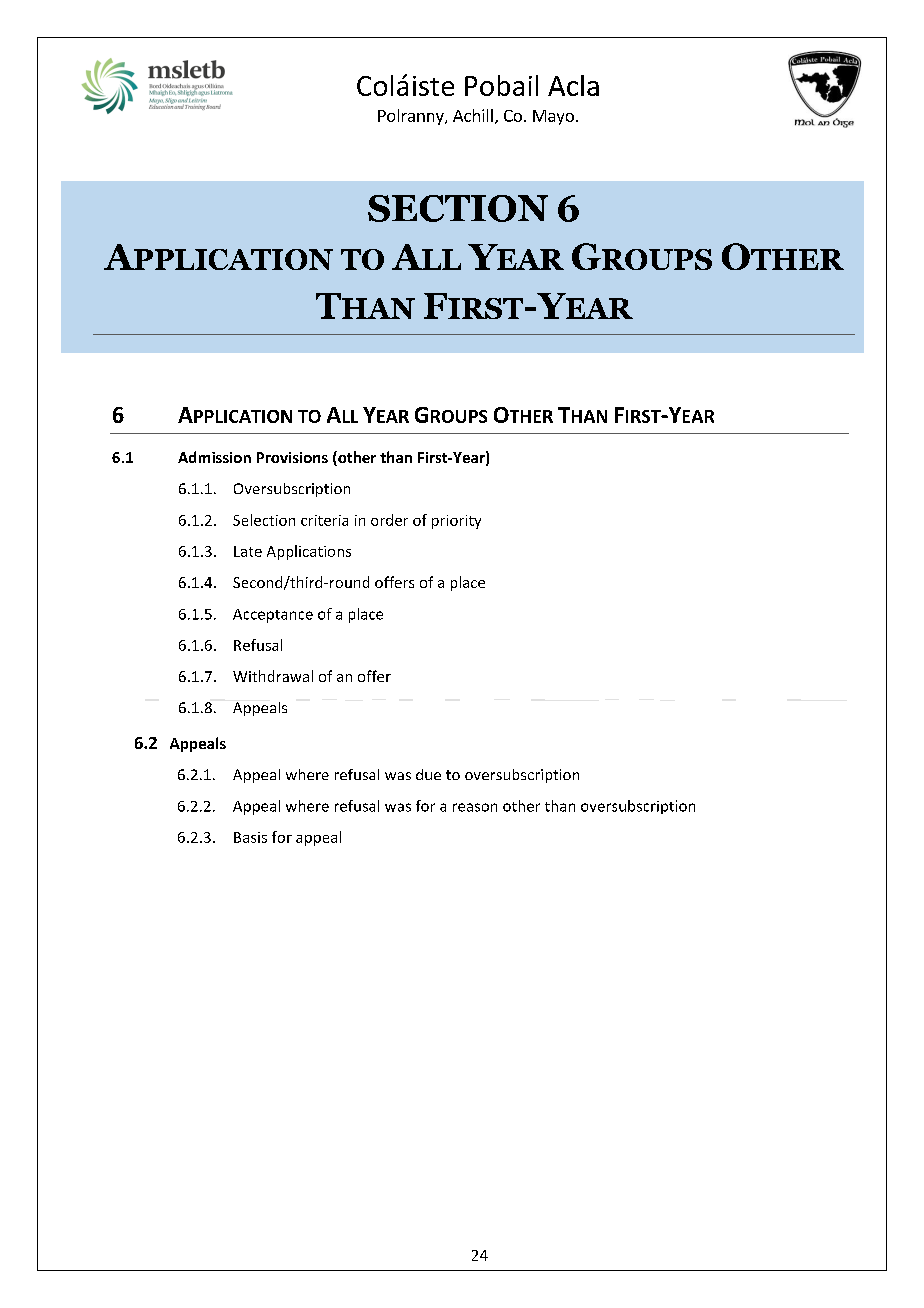 The height and width of the screenshot is (1308, 924). Describe the element at coordinates (456, 522) in the screenshot. I see `priority` at that location.
